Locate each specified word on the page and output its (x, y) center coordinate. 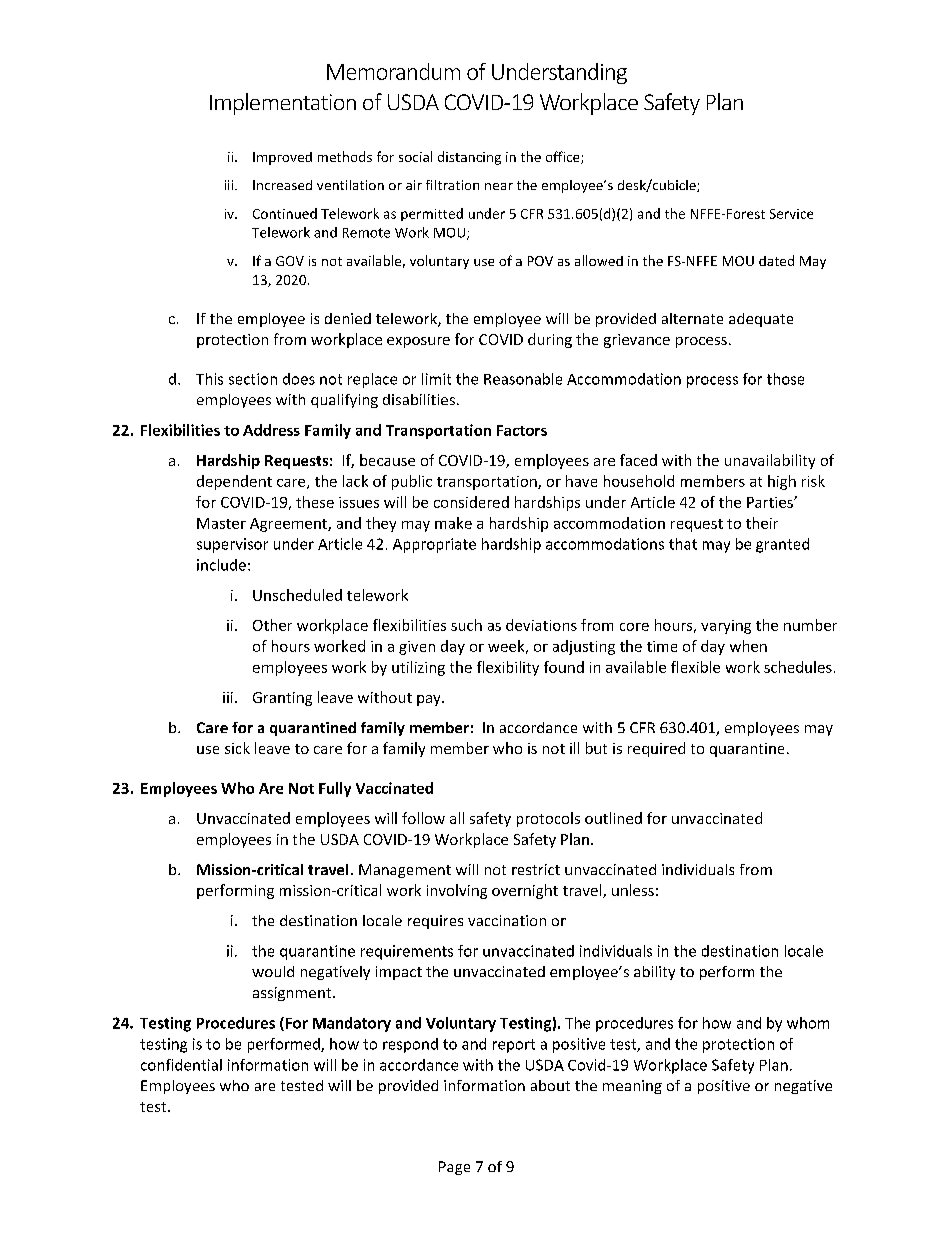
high (782, 482)
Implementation (283, 104)
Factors (522, 430)
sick (237, 748)
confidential (181, 1065)
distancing (469, 158)
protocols (548, 819)
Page (454, 1168)
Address (271, 430)
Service (791, 214)
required (656, 749)
